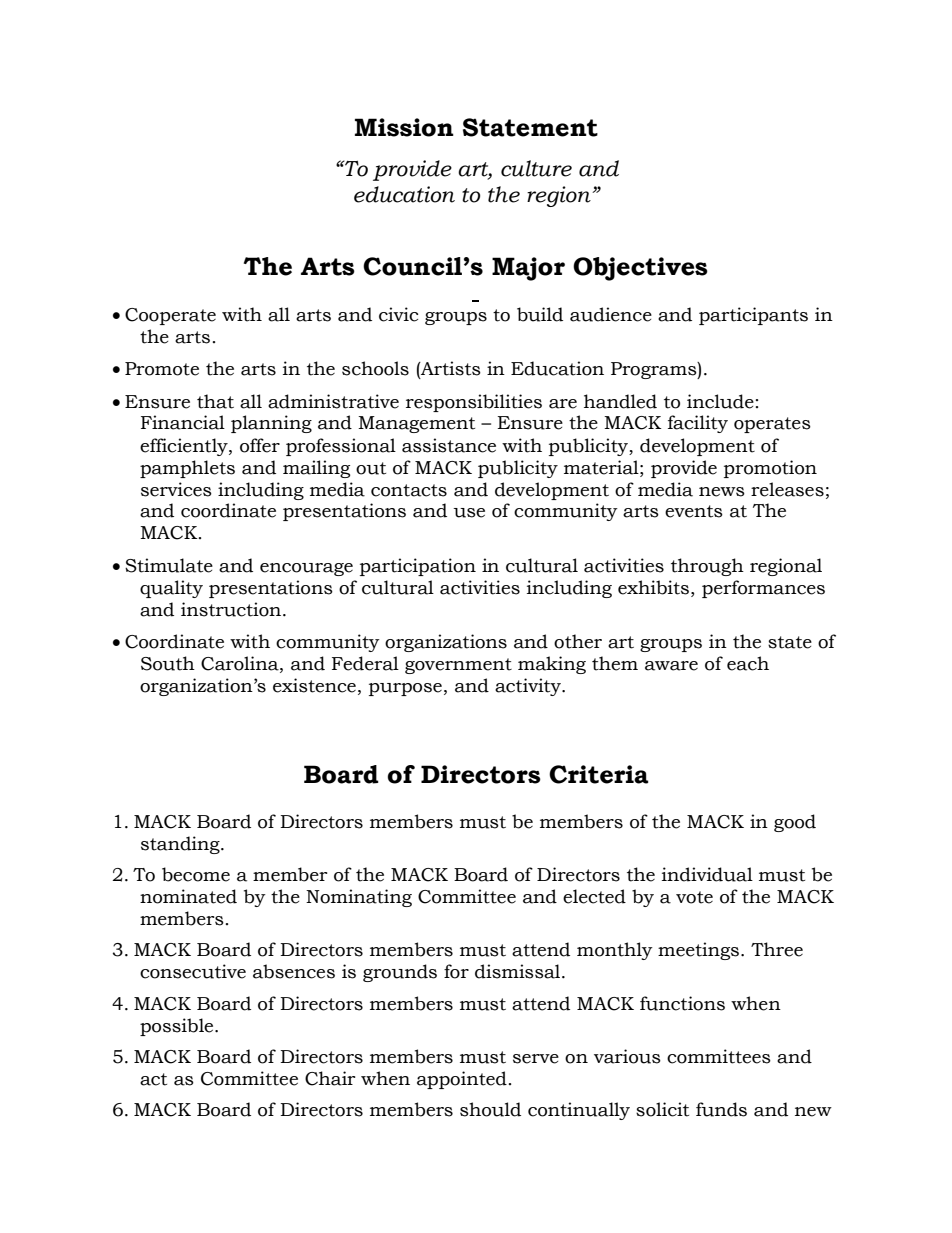  Describe the element at coordinates (721, 1109) in the page. I see `funds` at that location.
